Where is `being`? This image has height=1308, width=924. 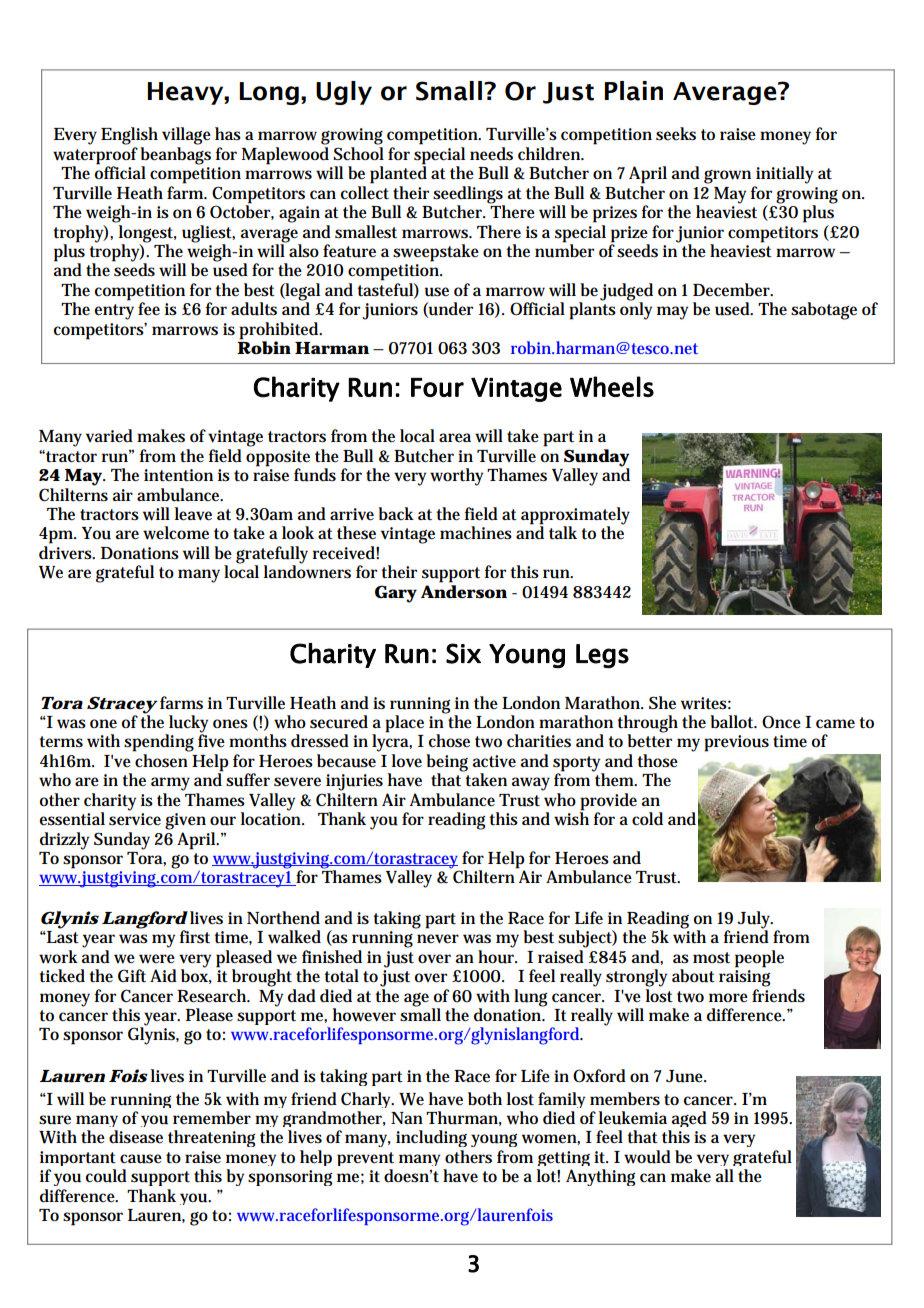 being is located at coordinates (447, 764).
